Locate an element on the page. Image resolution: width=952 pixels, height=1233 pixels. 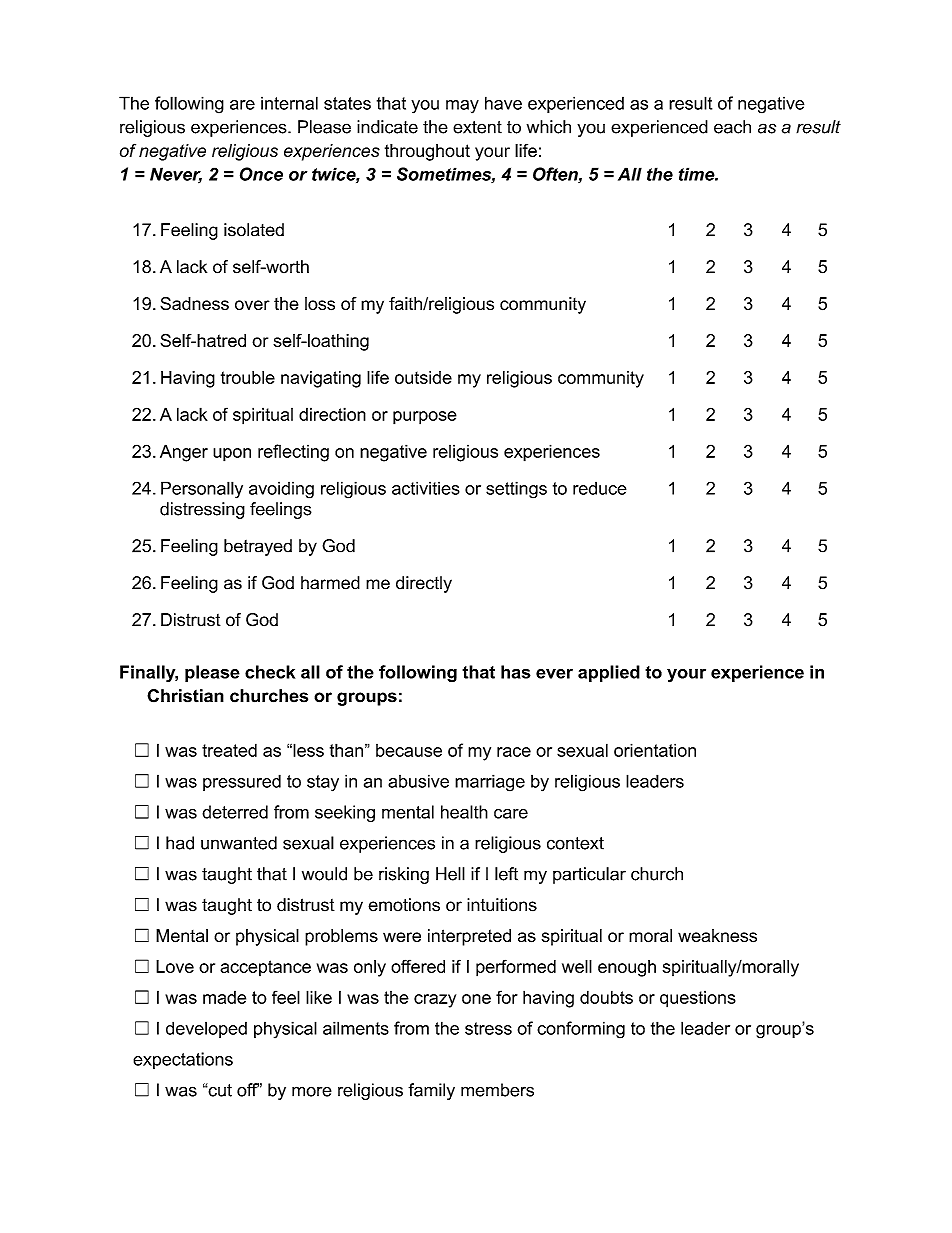
developed is located at coordinates (206, 1029).
